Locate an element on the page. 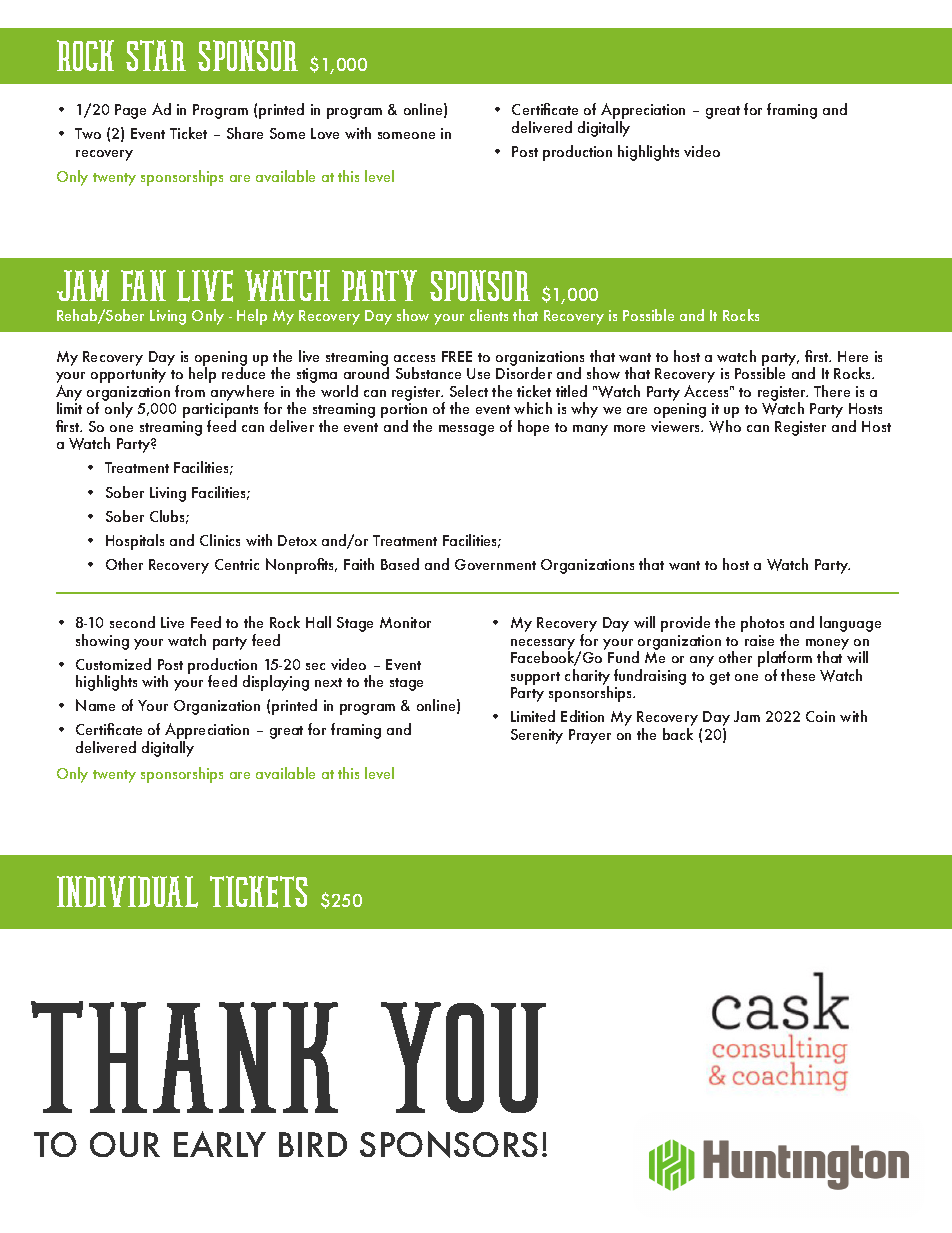 The width and height of the image is (952, 1233). Love is located at coordinates (325, 133).
